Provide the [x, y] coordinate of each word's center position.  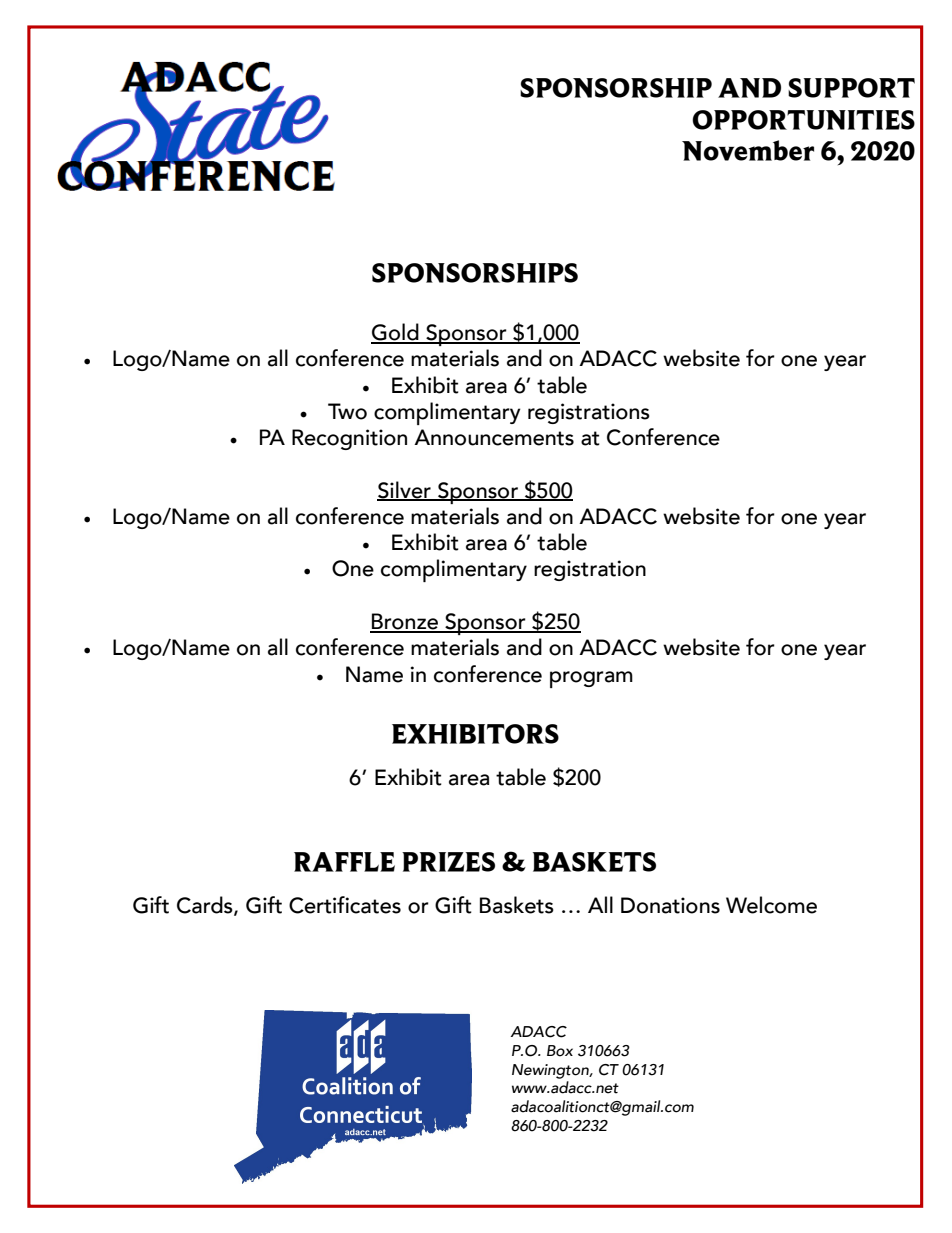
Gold [396, 333]
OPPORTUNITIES [803, 120]
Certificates [345, 905]
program [591, 679]
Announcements [494, 437]
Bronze [405, 622]
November [748, 150]
